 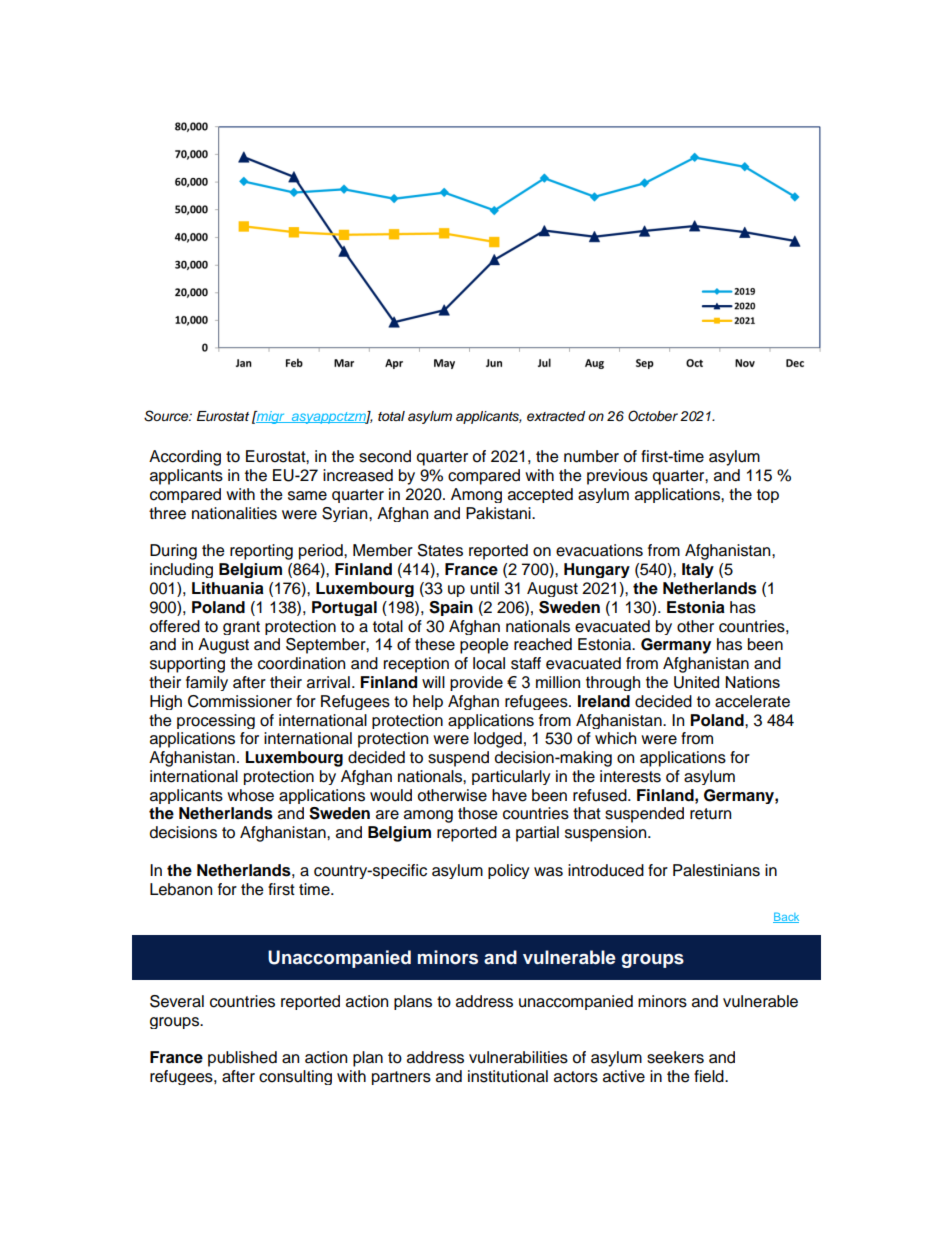 I want to click on extracted, so click(x=556, y=416).
